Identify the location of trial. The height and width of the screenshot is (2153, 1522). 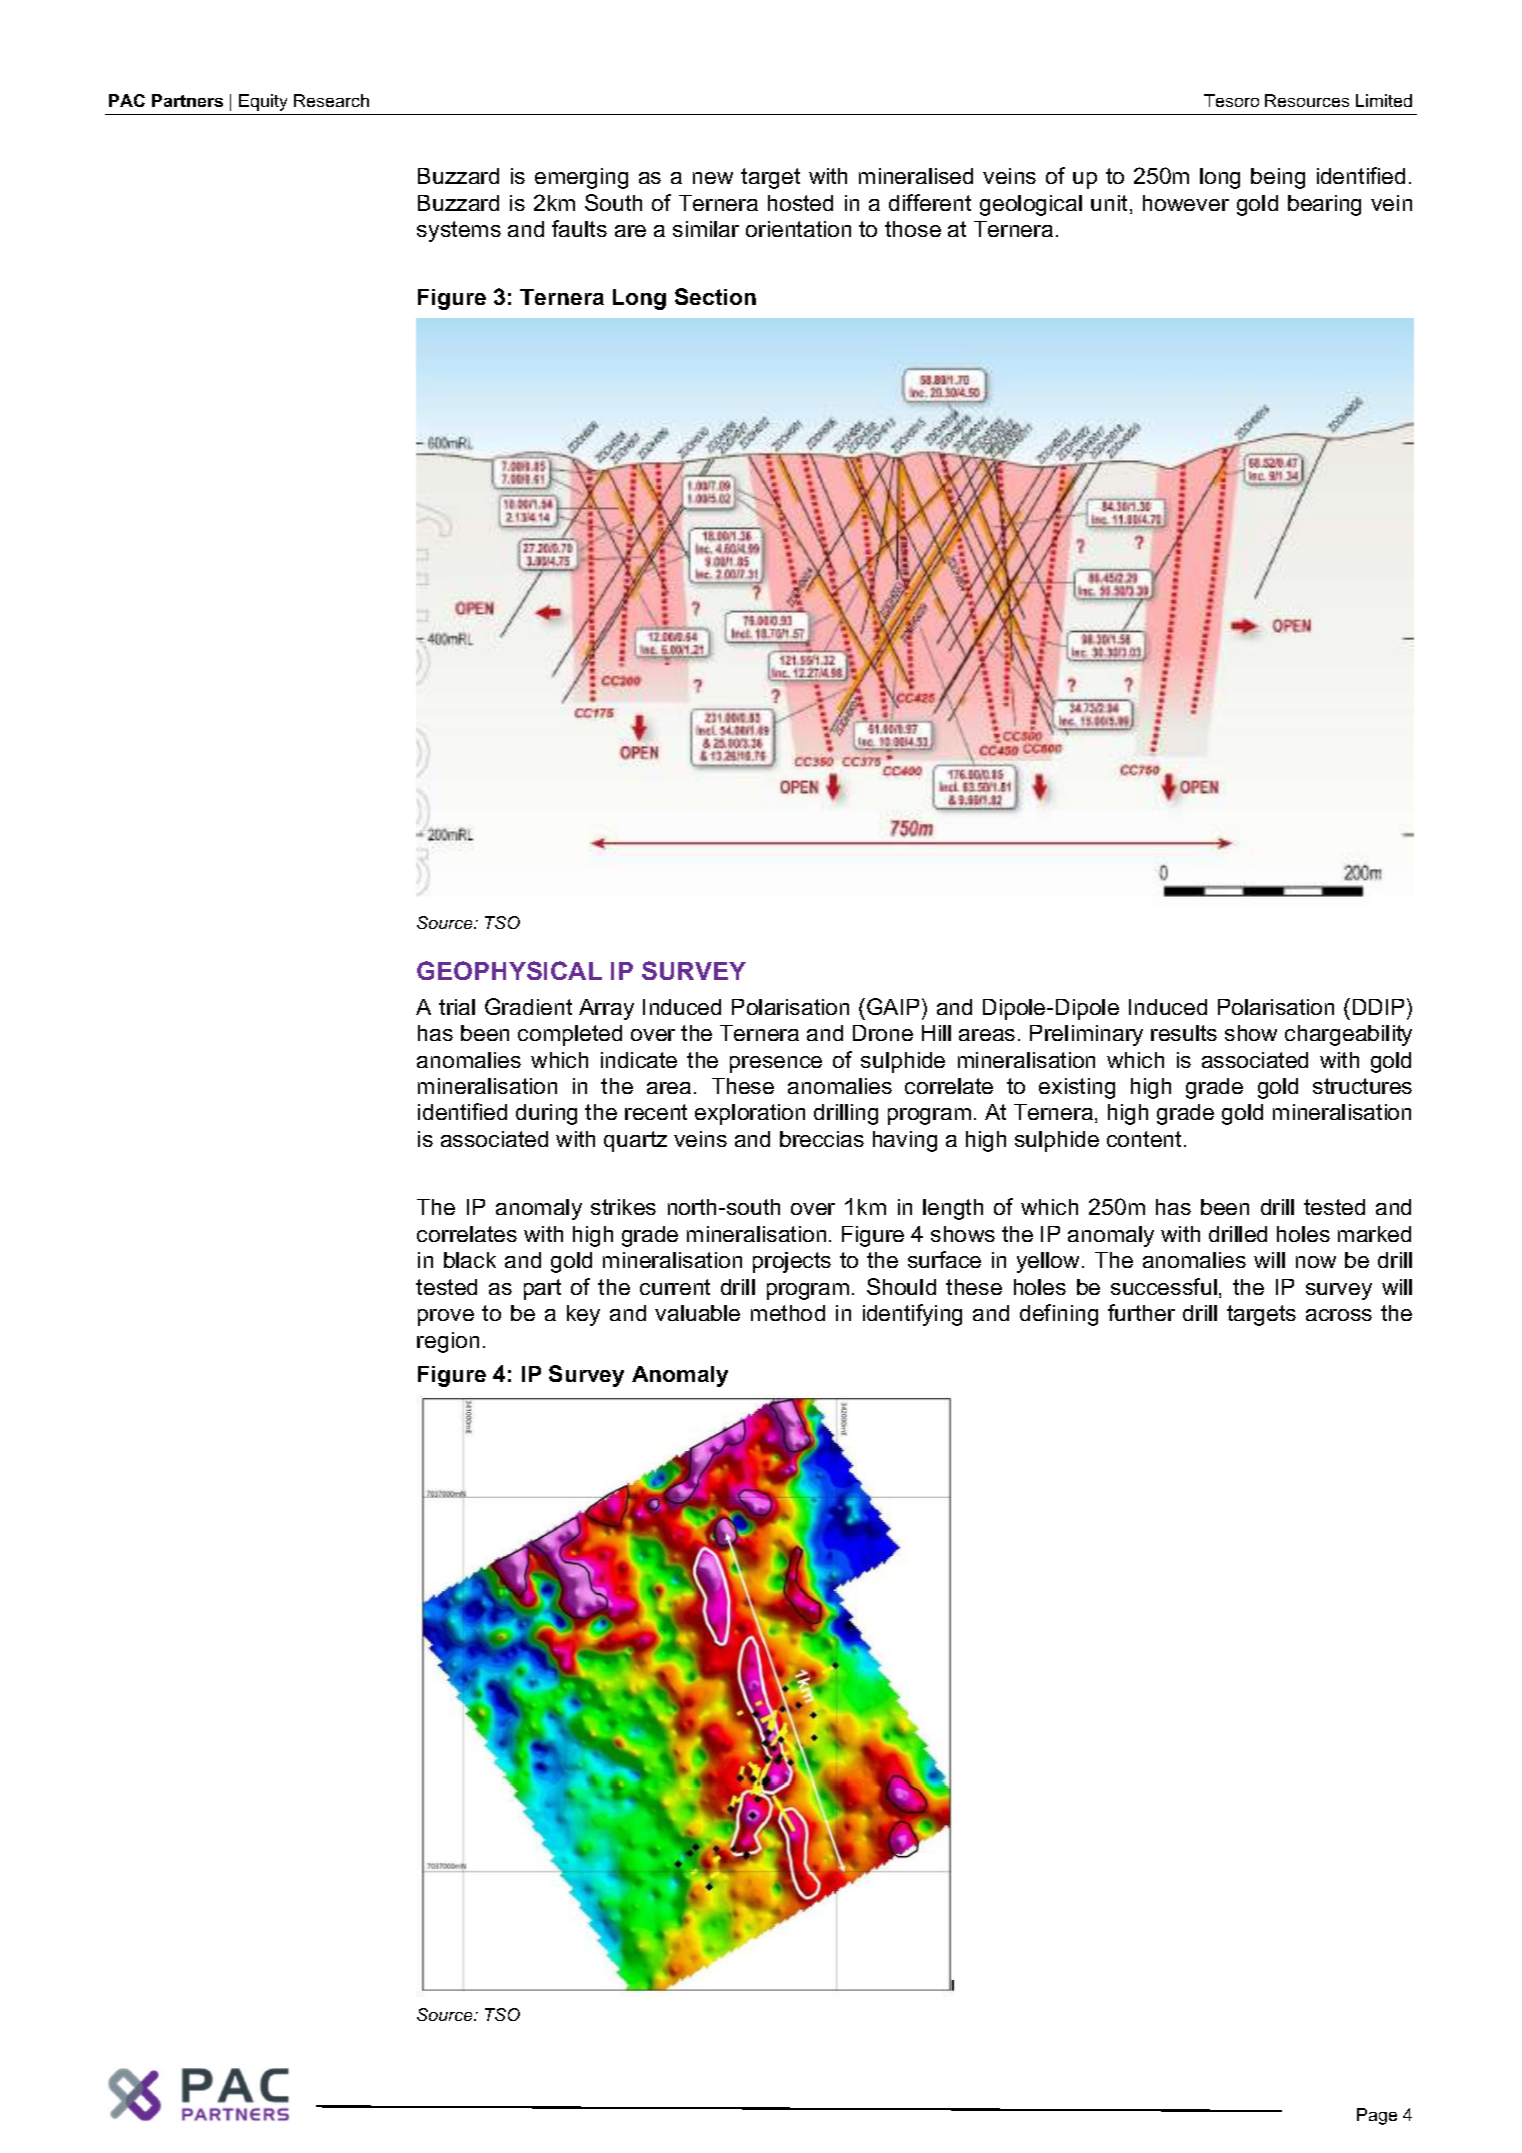
(457, 1007).
